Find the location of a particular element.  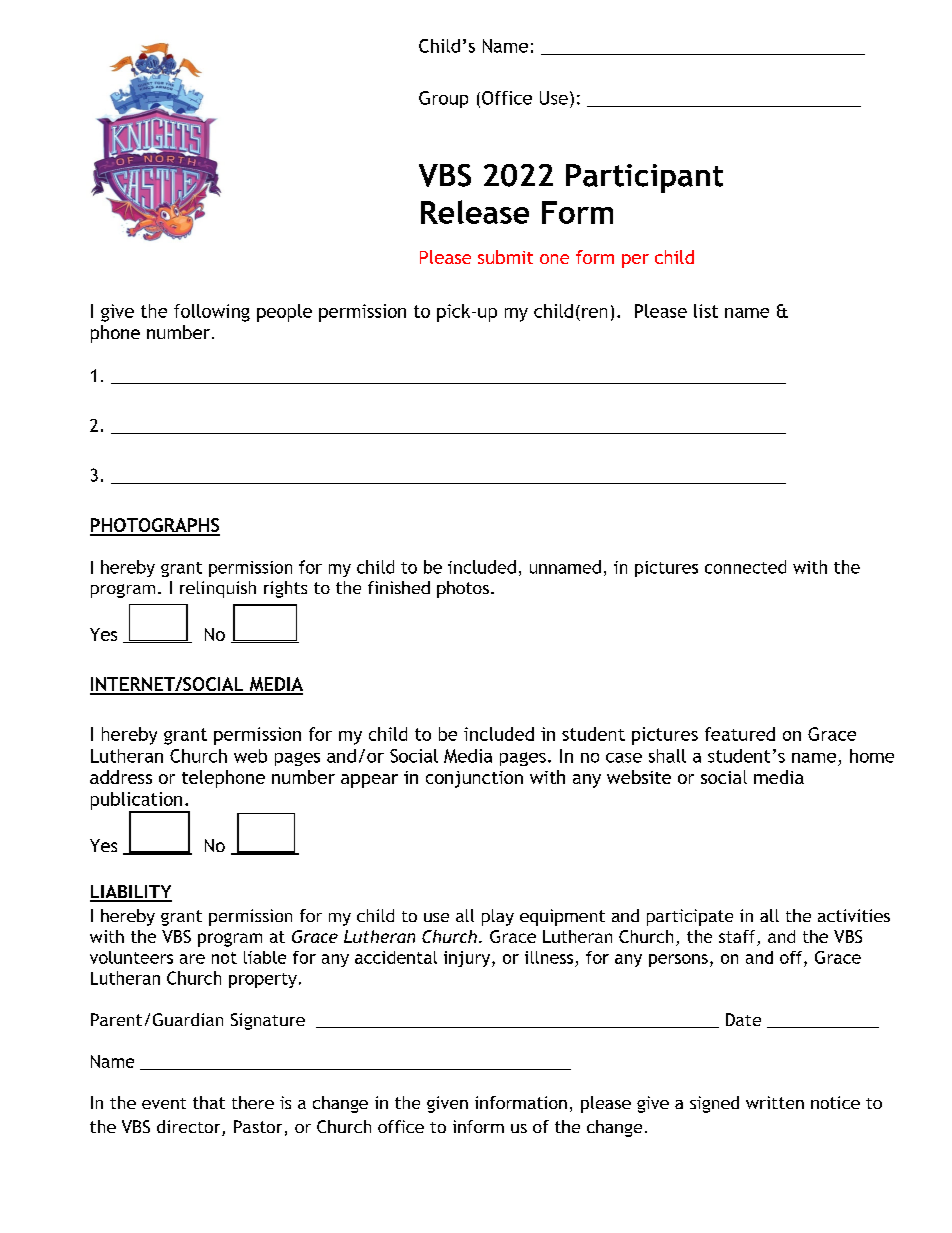

submit is located at coordinates (505, 257).
